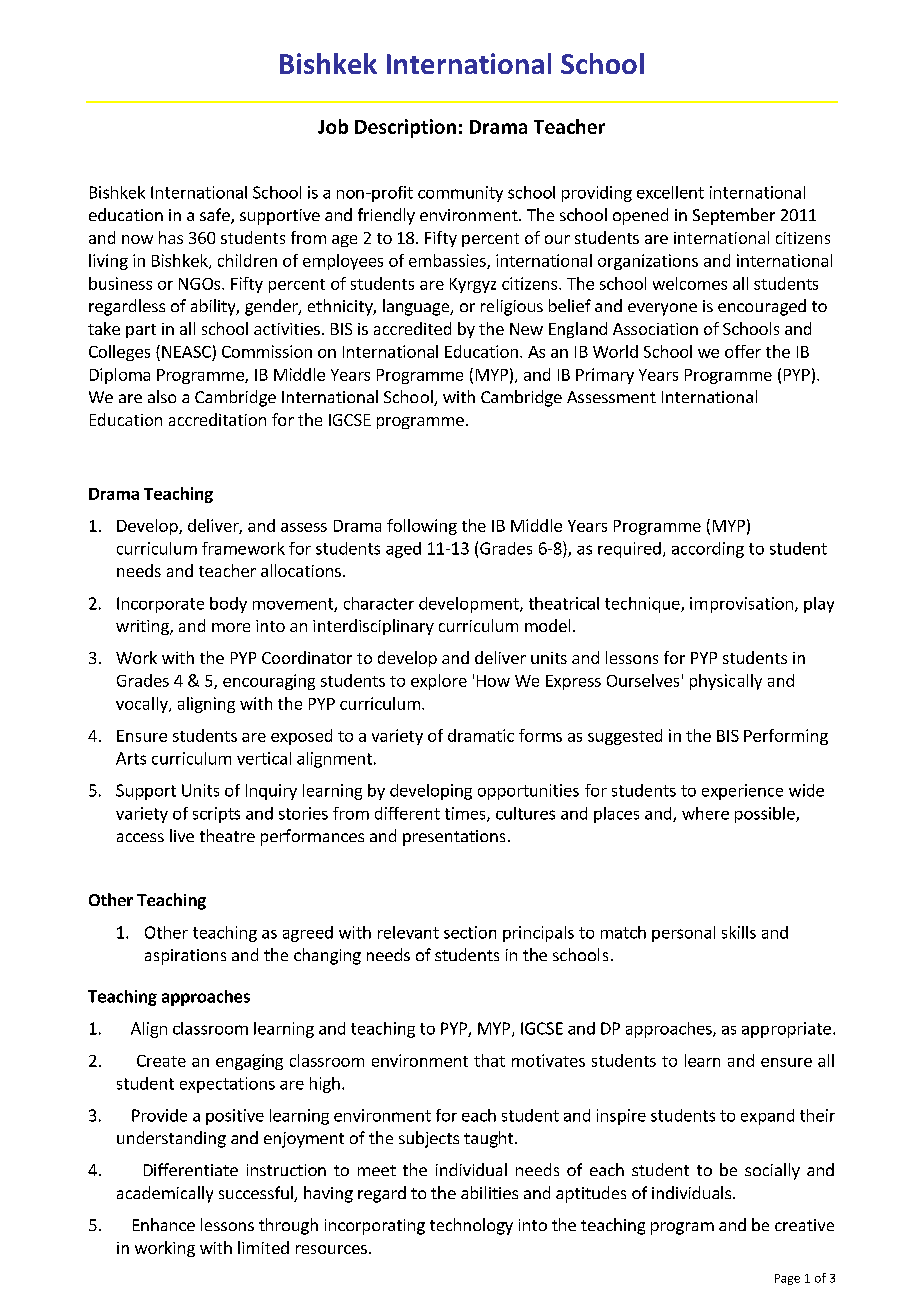  Describe the element at coordinates (454, 838) in the screenshot. I see `presentations` at that location.
